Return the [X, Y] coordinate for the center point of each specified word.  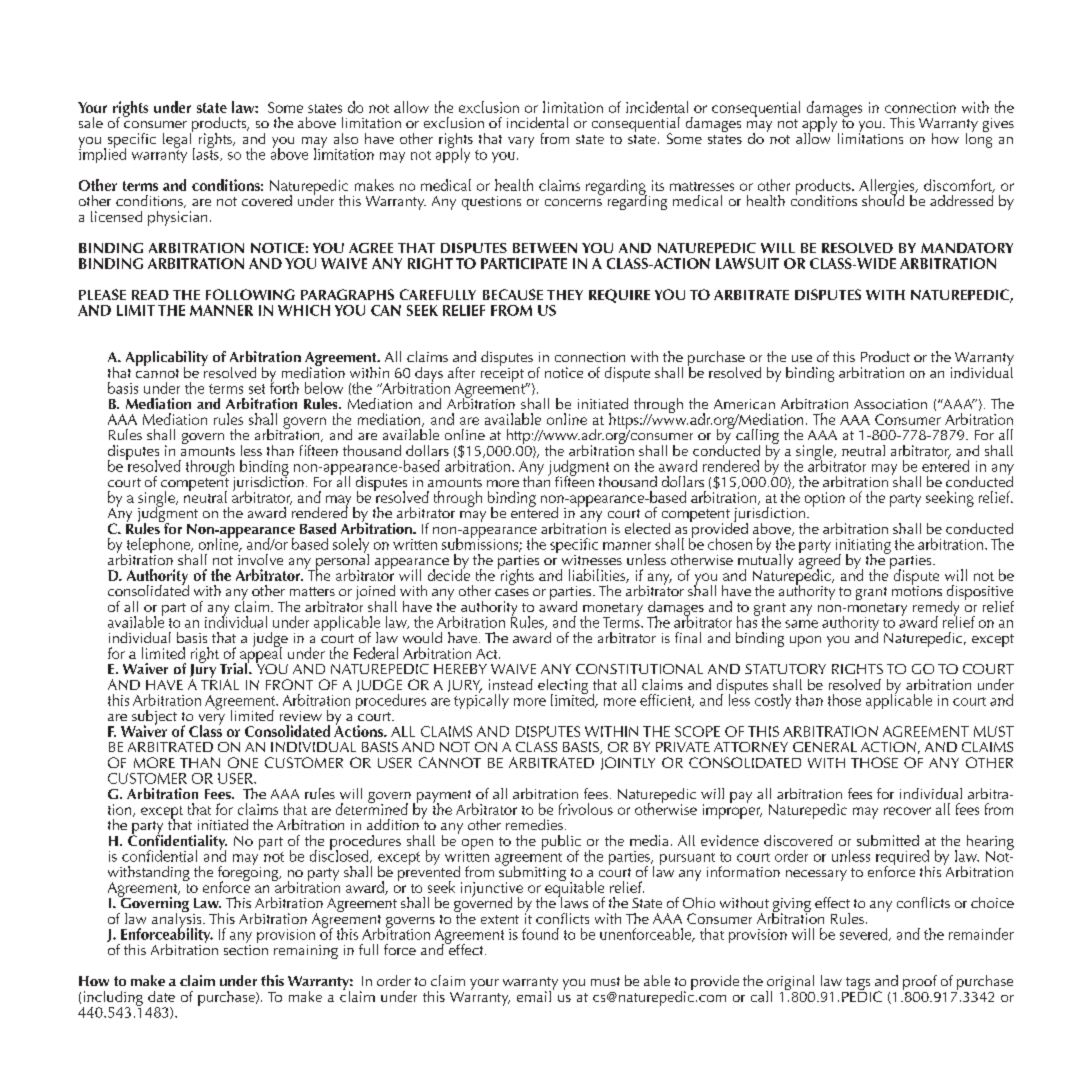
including [113, 999]
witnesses [592, 560]
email [534, 996]
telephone [160, 547]
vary [521, 142]
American [744, 404]
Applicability [167, 360]
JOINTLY [628, 763]
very [210, 721]
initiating [863, 547]
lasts [207, 153]
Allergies [888, 188]
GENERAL [825, 747]
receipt [502, 373]
